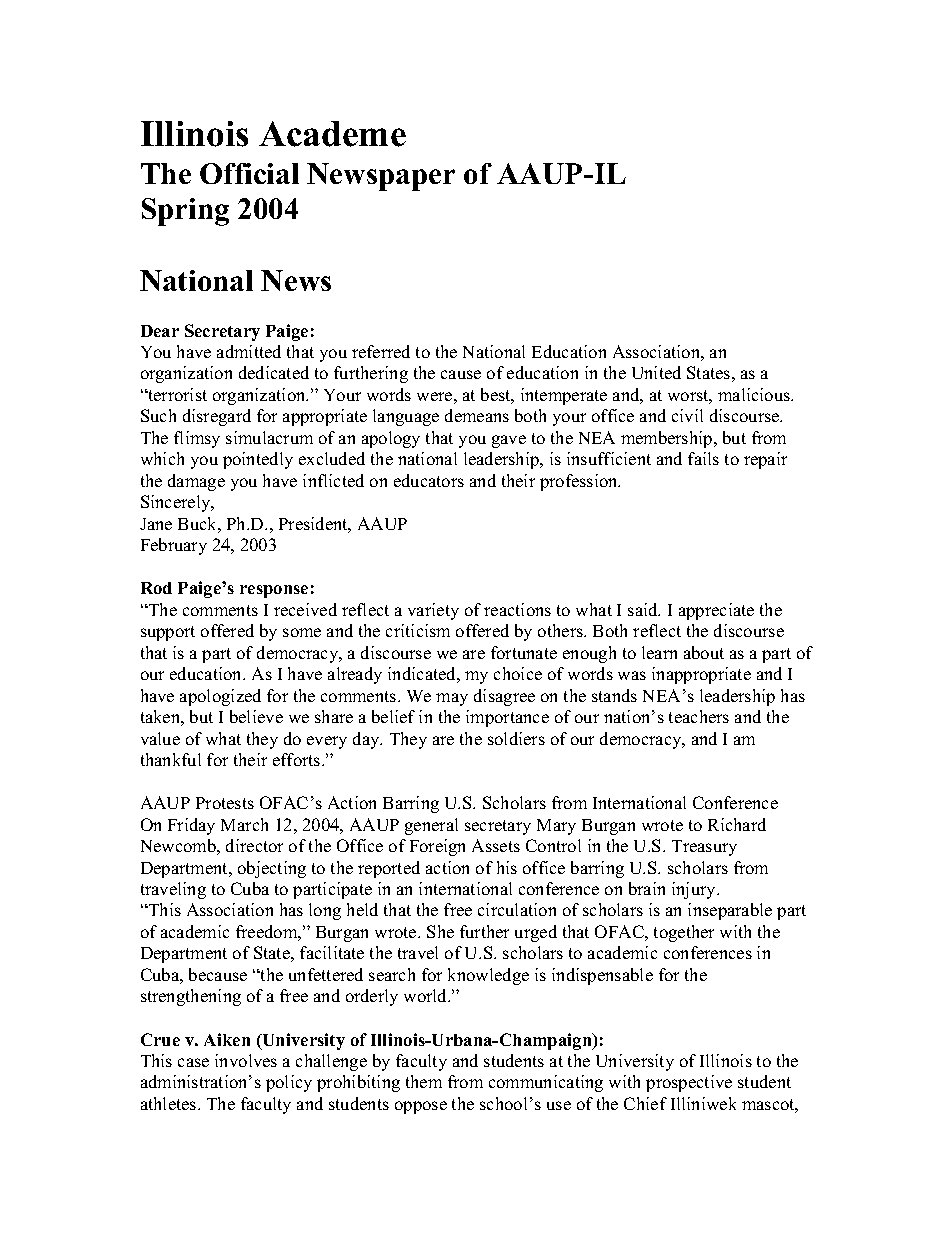  I want to click on involves, so click(246, 1060).
